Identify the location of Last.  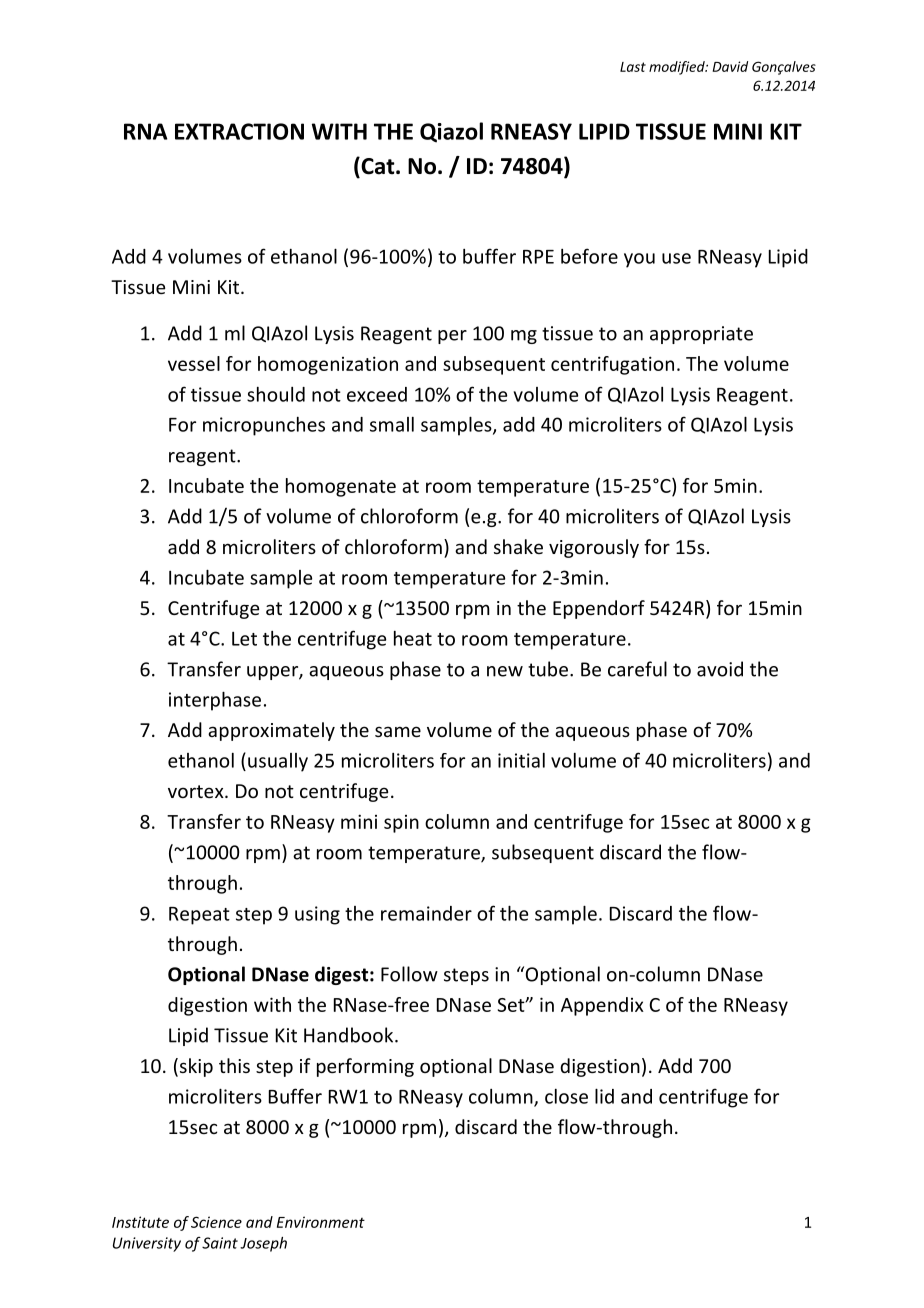
(633, 67).
